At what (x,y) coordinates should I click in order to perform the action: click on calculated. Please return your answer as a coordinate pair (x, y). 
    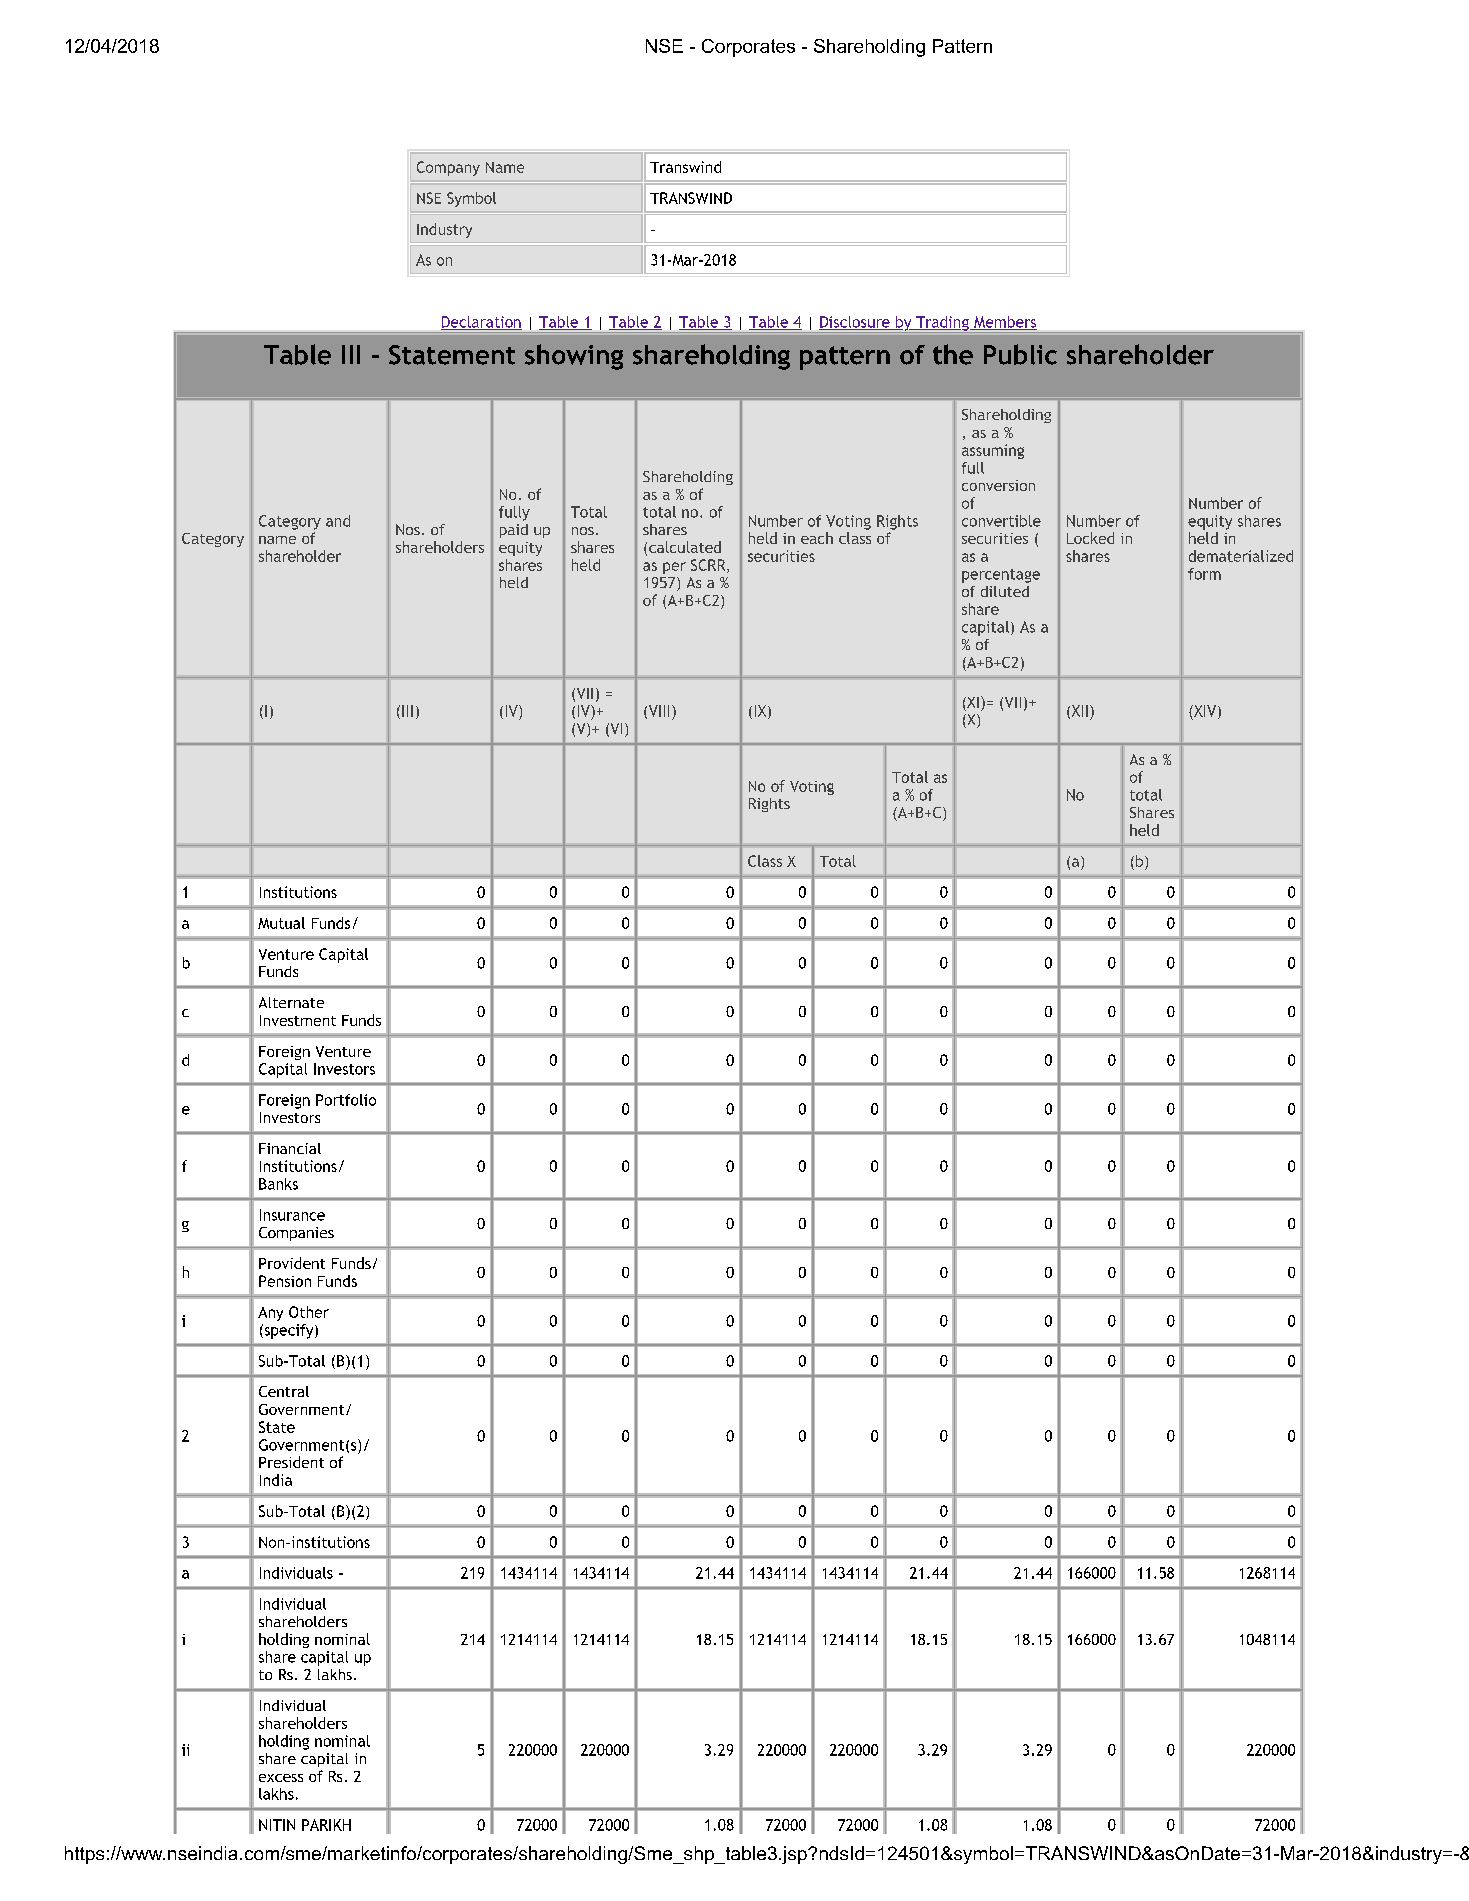
    Looking at the image, I should click on (685, 547).
